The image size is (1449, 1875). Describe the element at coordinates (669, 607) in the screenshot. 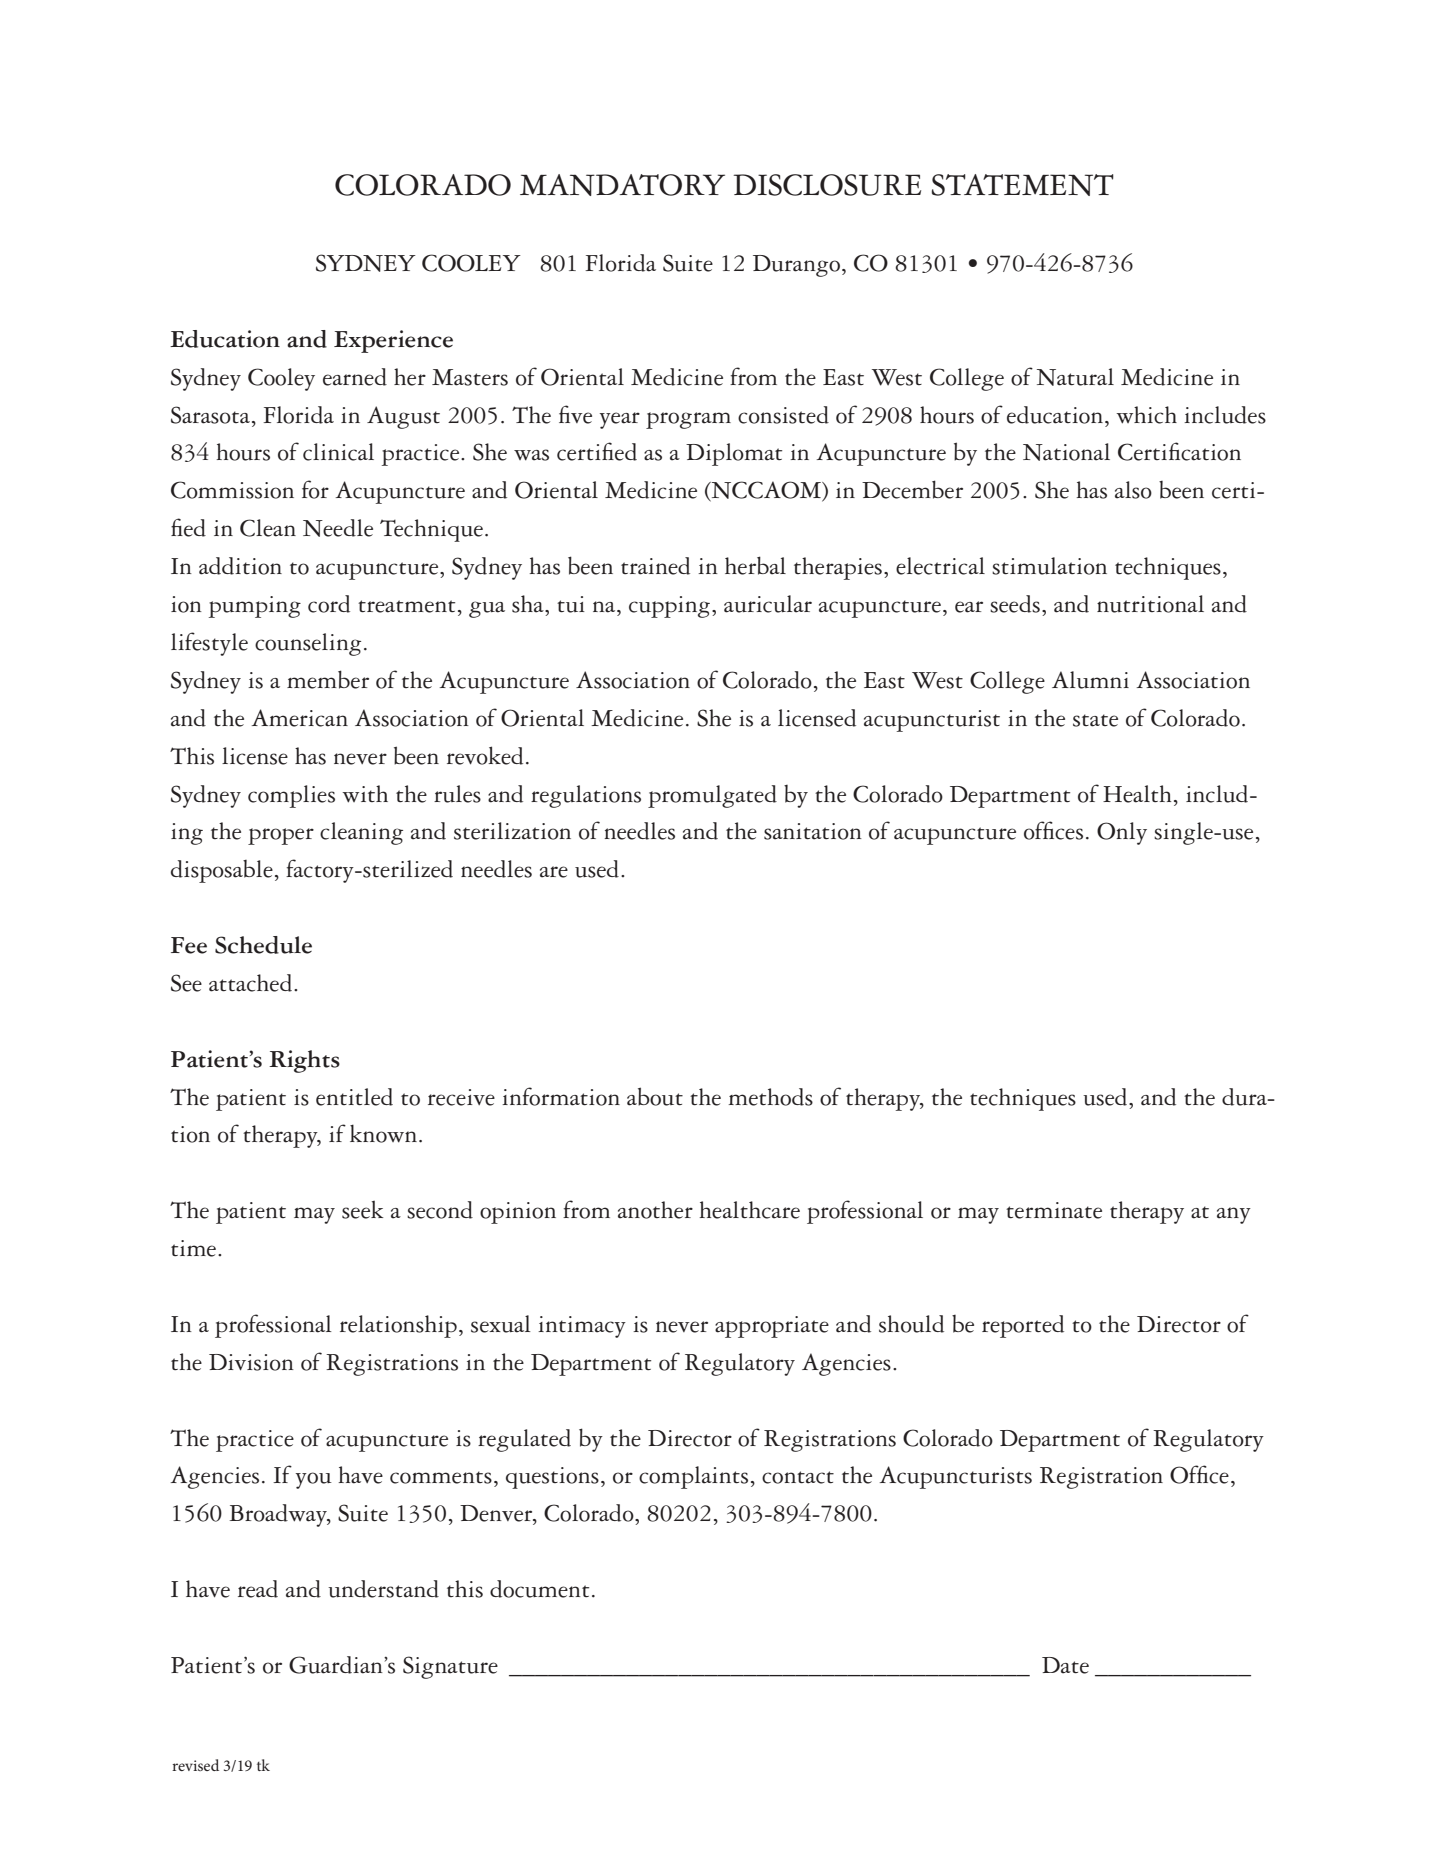

I see `cupping` at that location.
